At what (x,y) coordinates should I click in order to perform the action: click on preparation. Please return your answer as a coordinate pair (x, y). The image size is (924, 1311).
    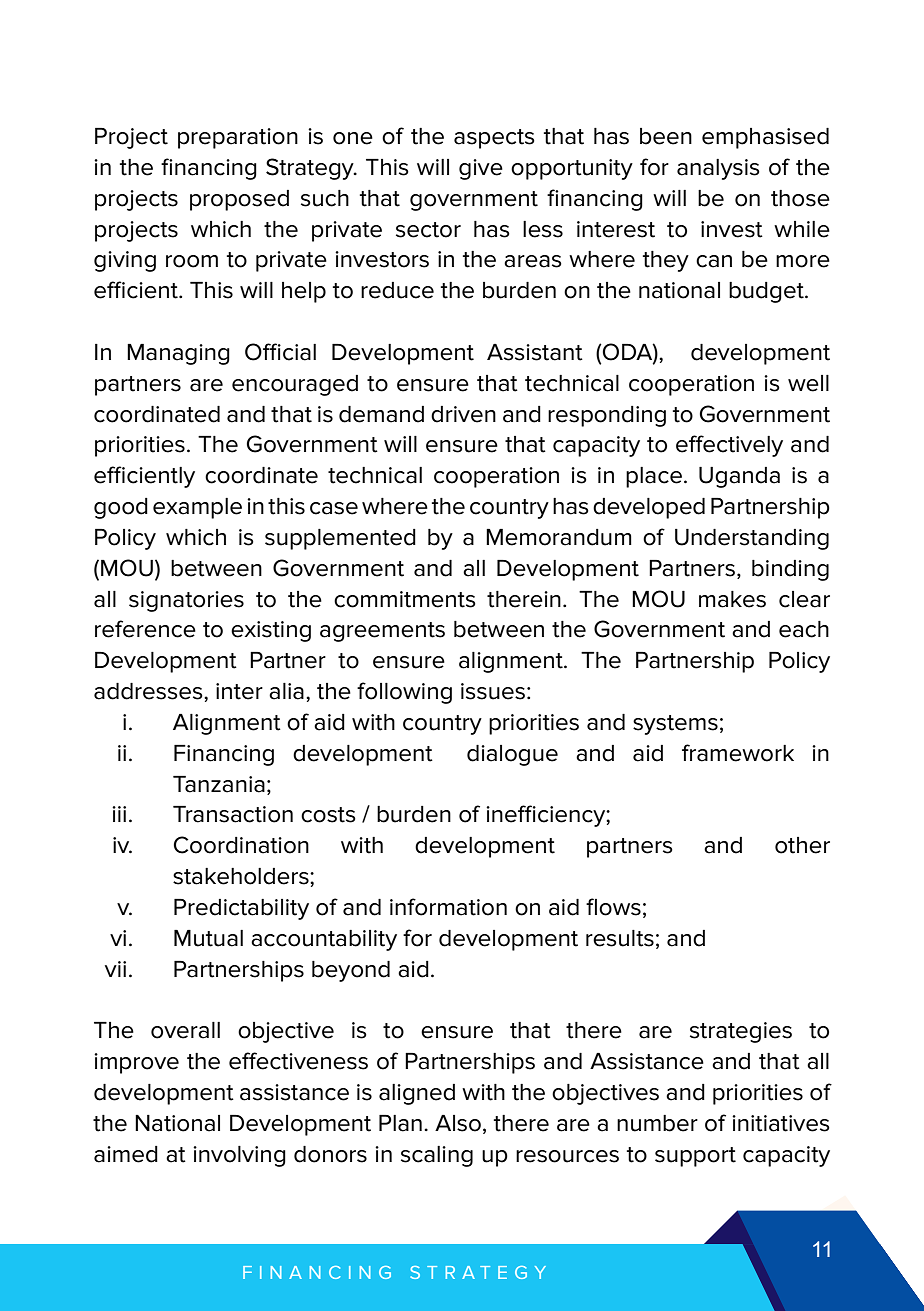
    Looking at the image, I should click on (238, 138).
